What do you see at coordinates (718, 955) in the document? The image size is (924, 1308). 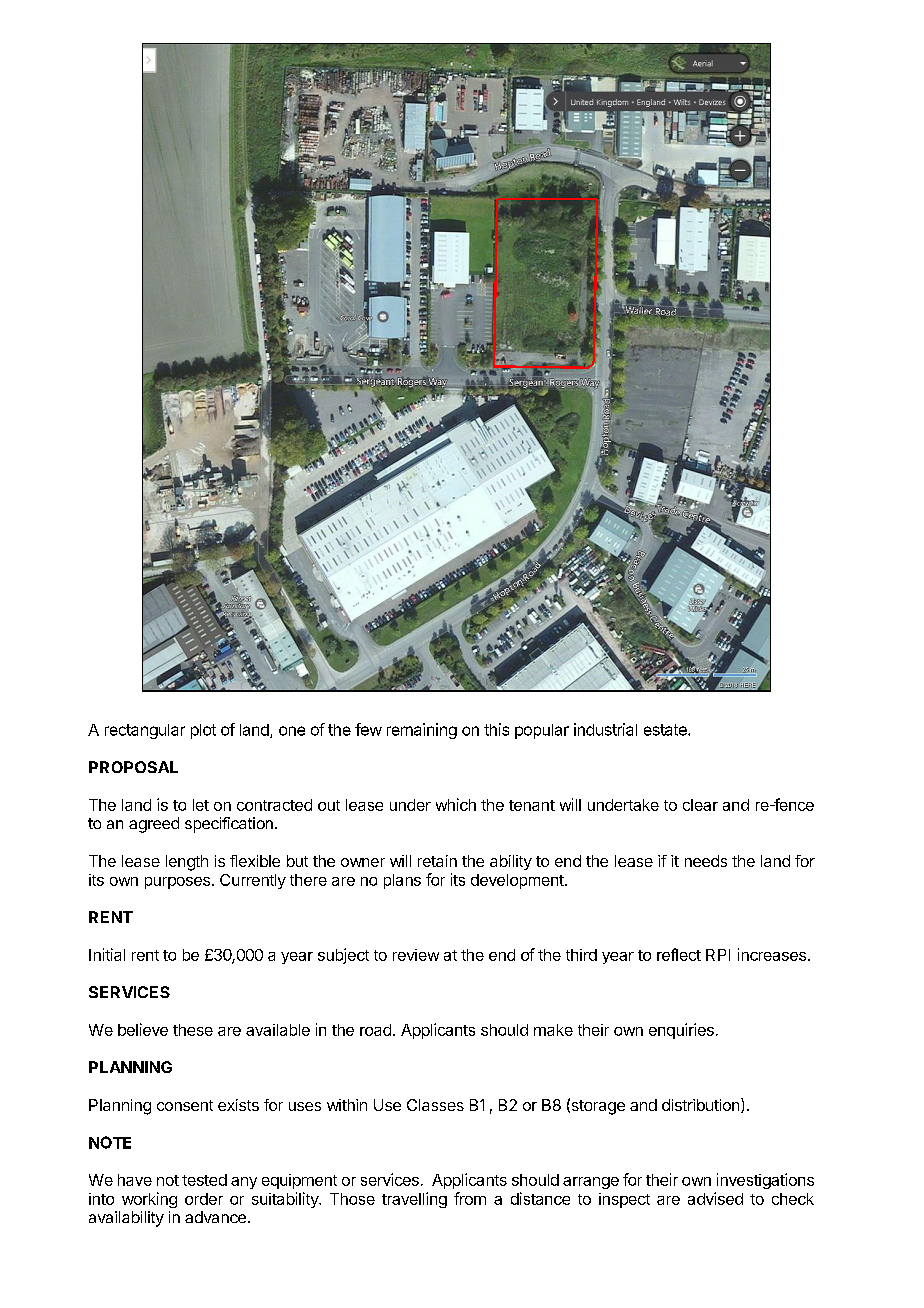 I see `RPI` at bounding box center [718, 955].
